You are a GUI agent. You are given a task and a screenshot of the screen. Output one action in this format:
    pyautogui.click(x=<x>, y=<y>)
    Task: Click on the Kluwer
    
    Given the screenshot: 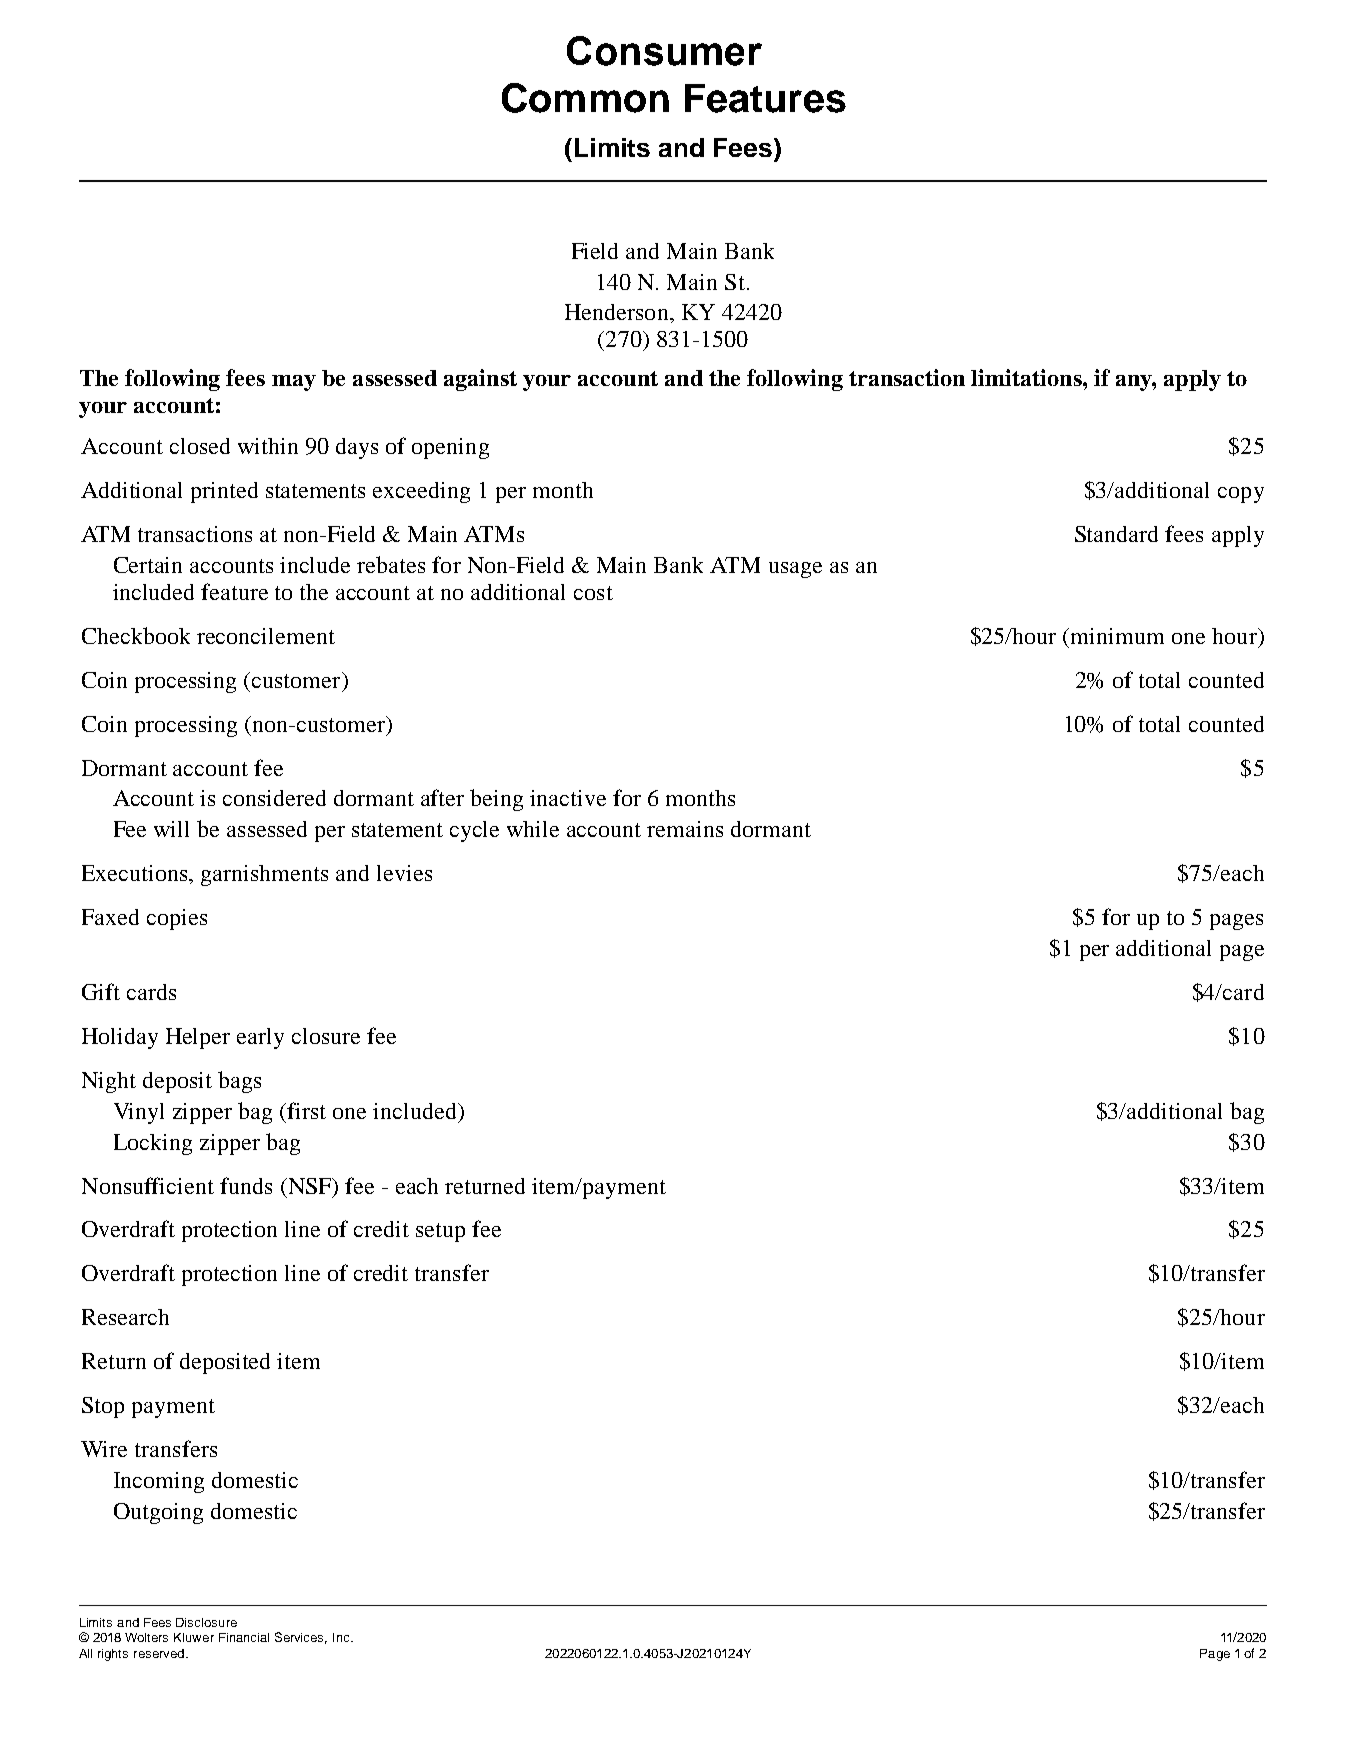 What is the action you would take?
    pyautogui.click(x=194, y=1637)
